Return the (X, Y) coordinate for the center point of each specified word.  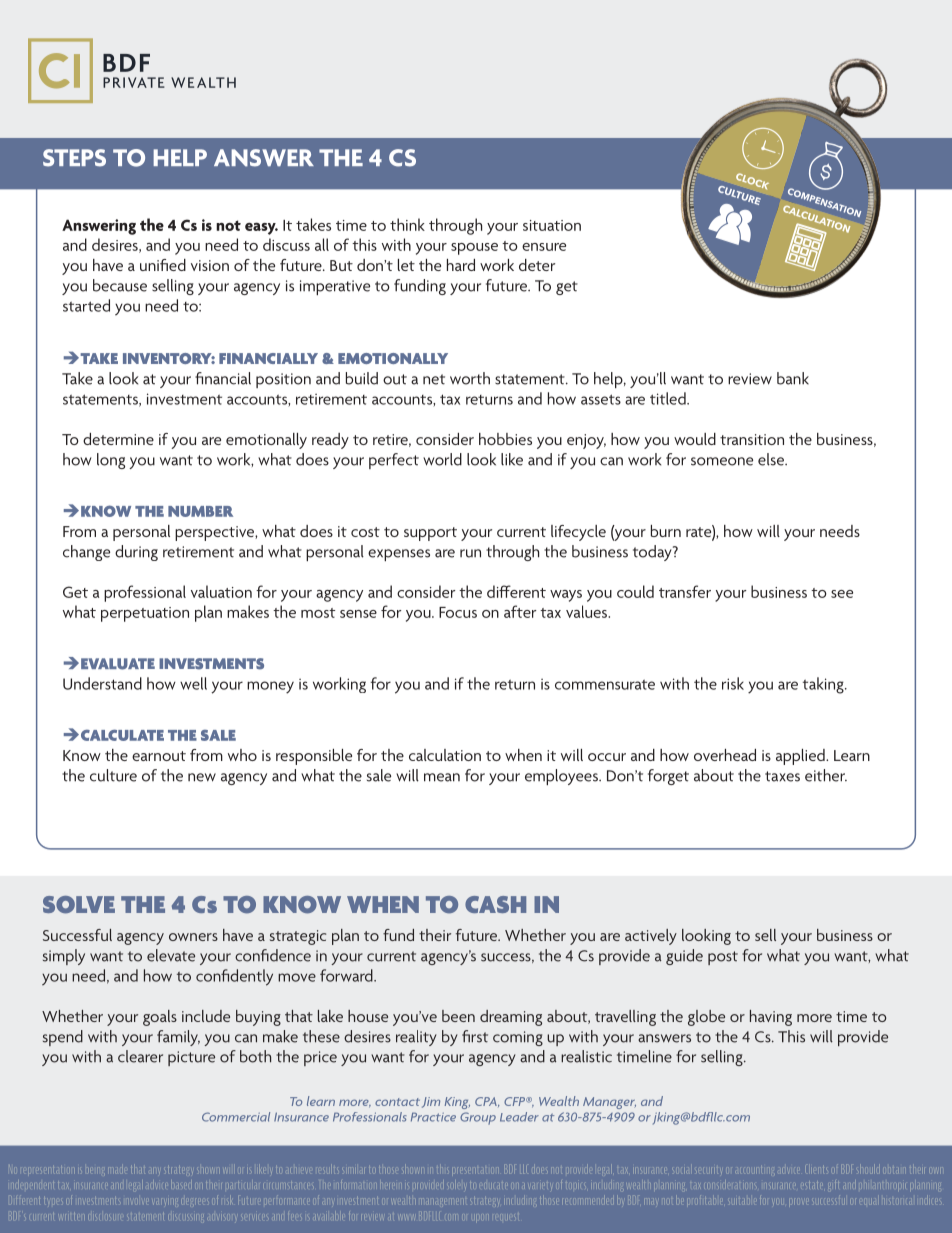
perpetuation (145, 614)
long (111, 461)
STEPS (74, 158)
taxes (782, 776)
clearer (140, 1056)
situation (552, 225)
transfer (685, 591)
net (434, 379)
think (407, 224)
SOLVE (79, 905)
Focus (458, 612)
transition (752, 439)
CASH (495, 904)
